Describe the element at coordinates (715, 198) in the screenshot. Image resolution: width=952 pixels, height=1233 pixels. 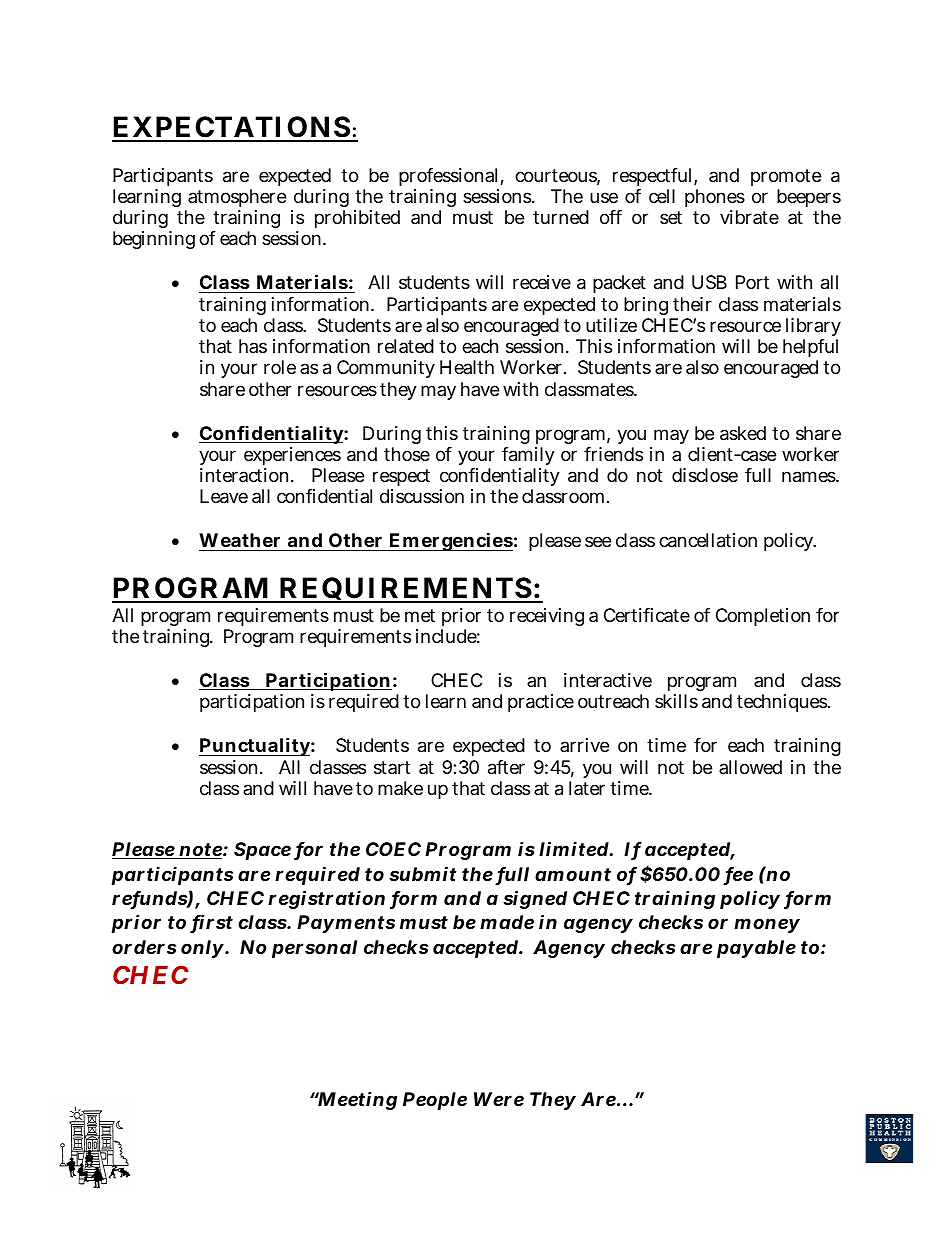
I see `phones` at that location.
